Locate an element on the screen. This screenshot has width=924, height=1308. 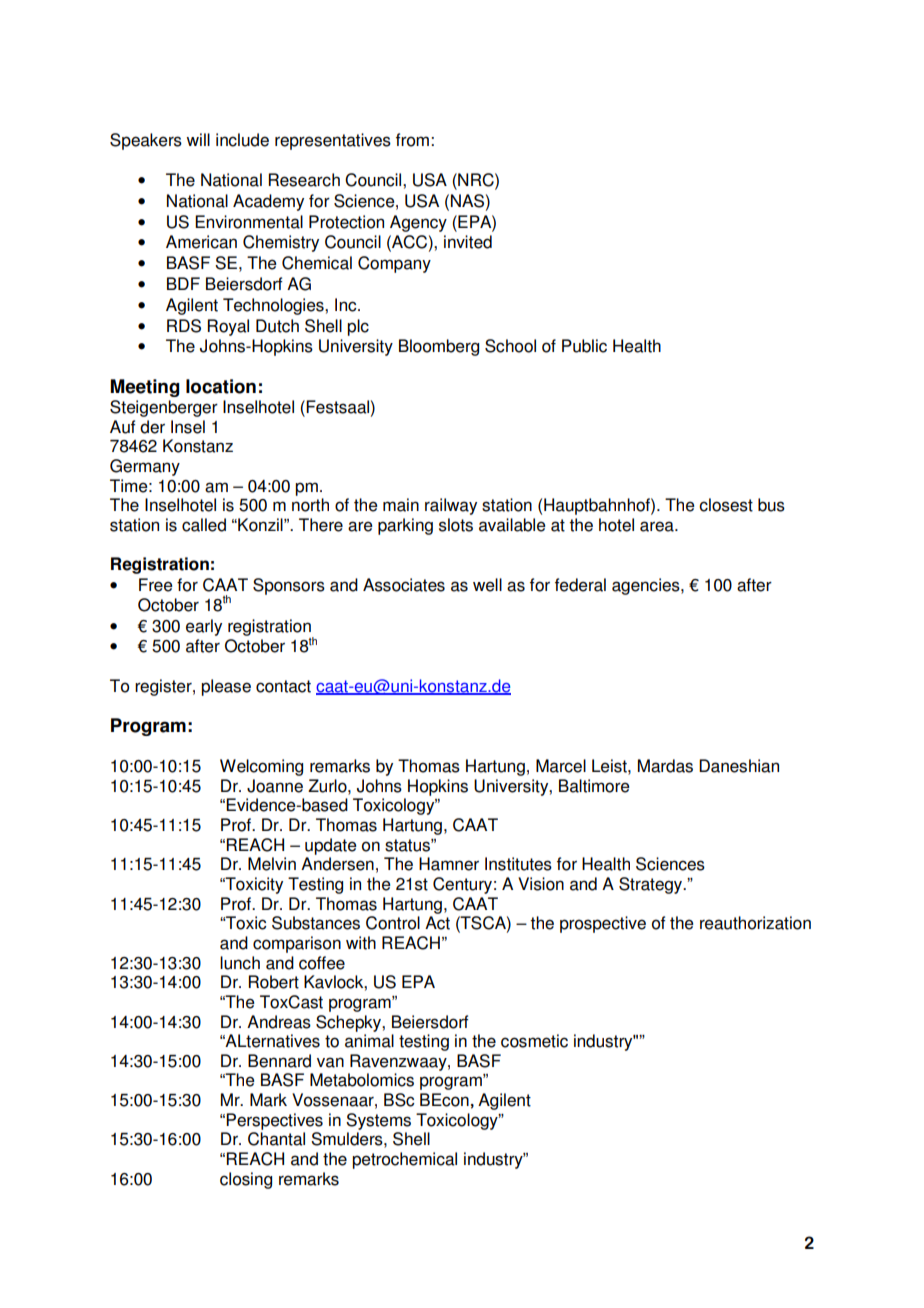
Control is located at coordinates (393, 923).
